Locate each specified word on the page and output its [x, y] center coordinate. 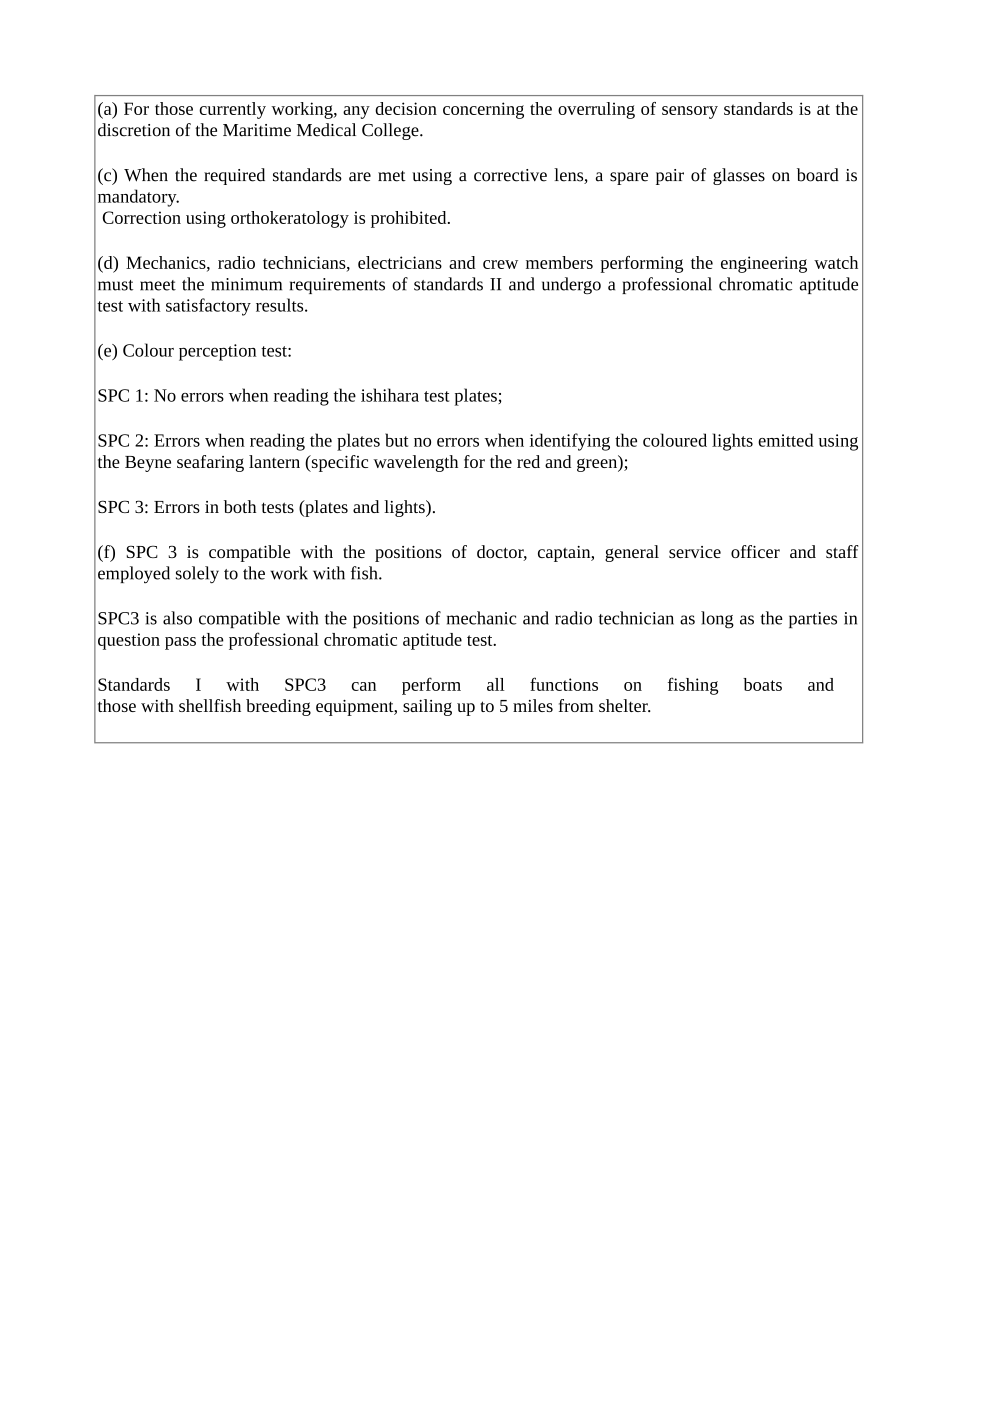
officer [755, 551]
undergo [571, 285]
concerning [483, 110]
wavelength [415, 463]
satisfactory [208, 307]
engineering [764, 264]
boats [762, 684]
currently [232, 110]
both [240, 506]
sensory [690, 112]
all [496, 684]
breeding [278, 707]
